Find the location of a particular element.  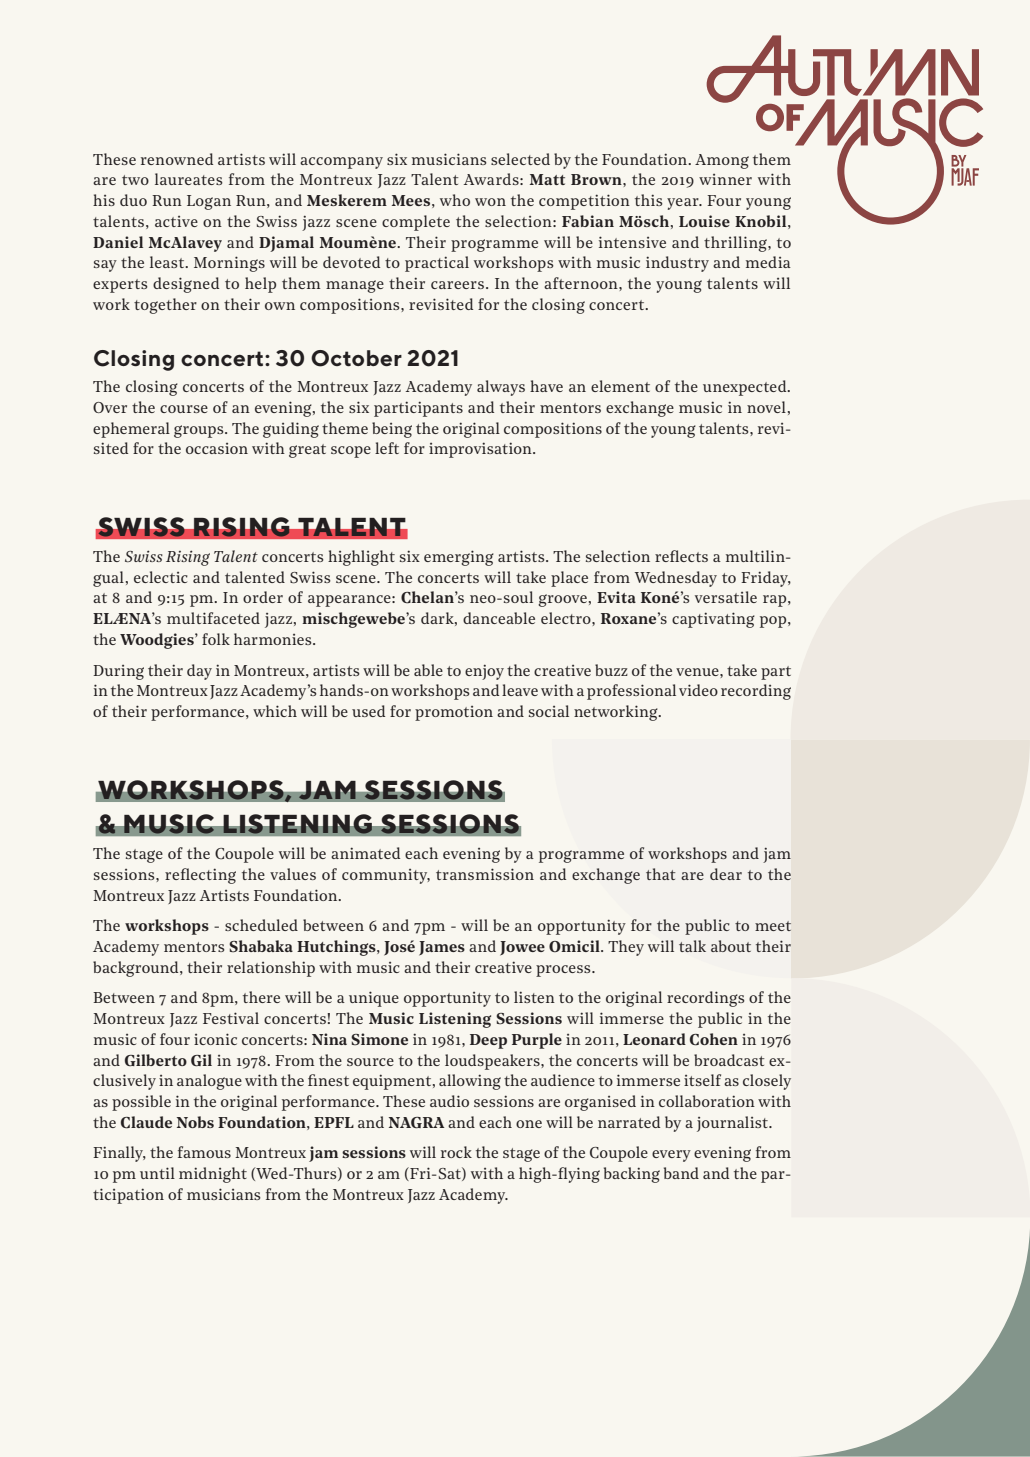

laureates is located at coordinates (189, 179).
